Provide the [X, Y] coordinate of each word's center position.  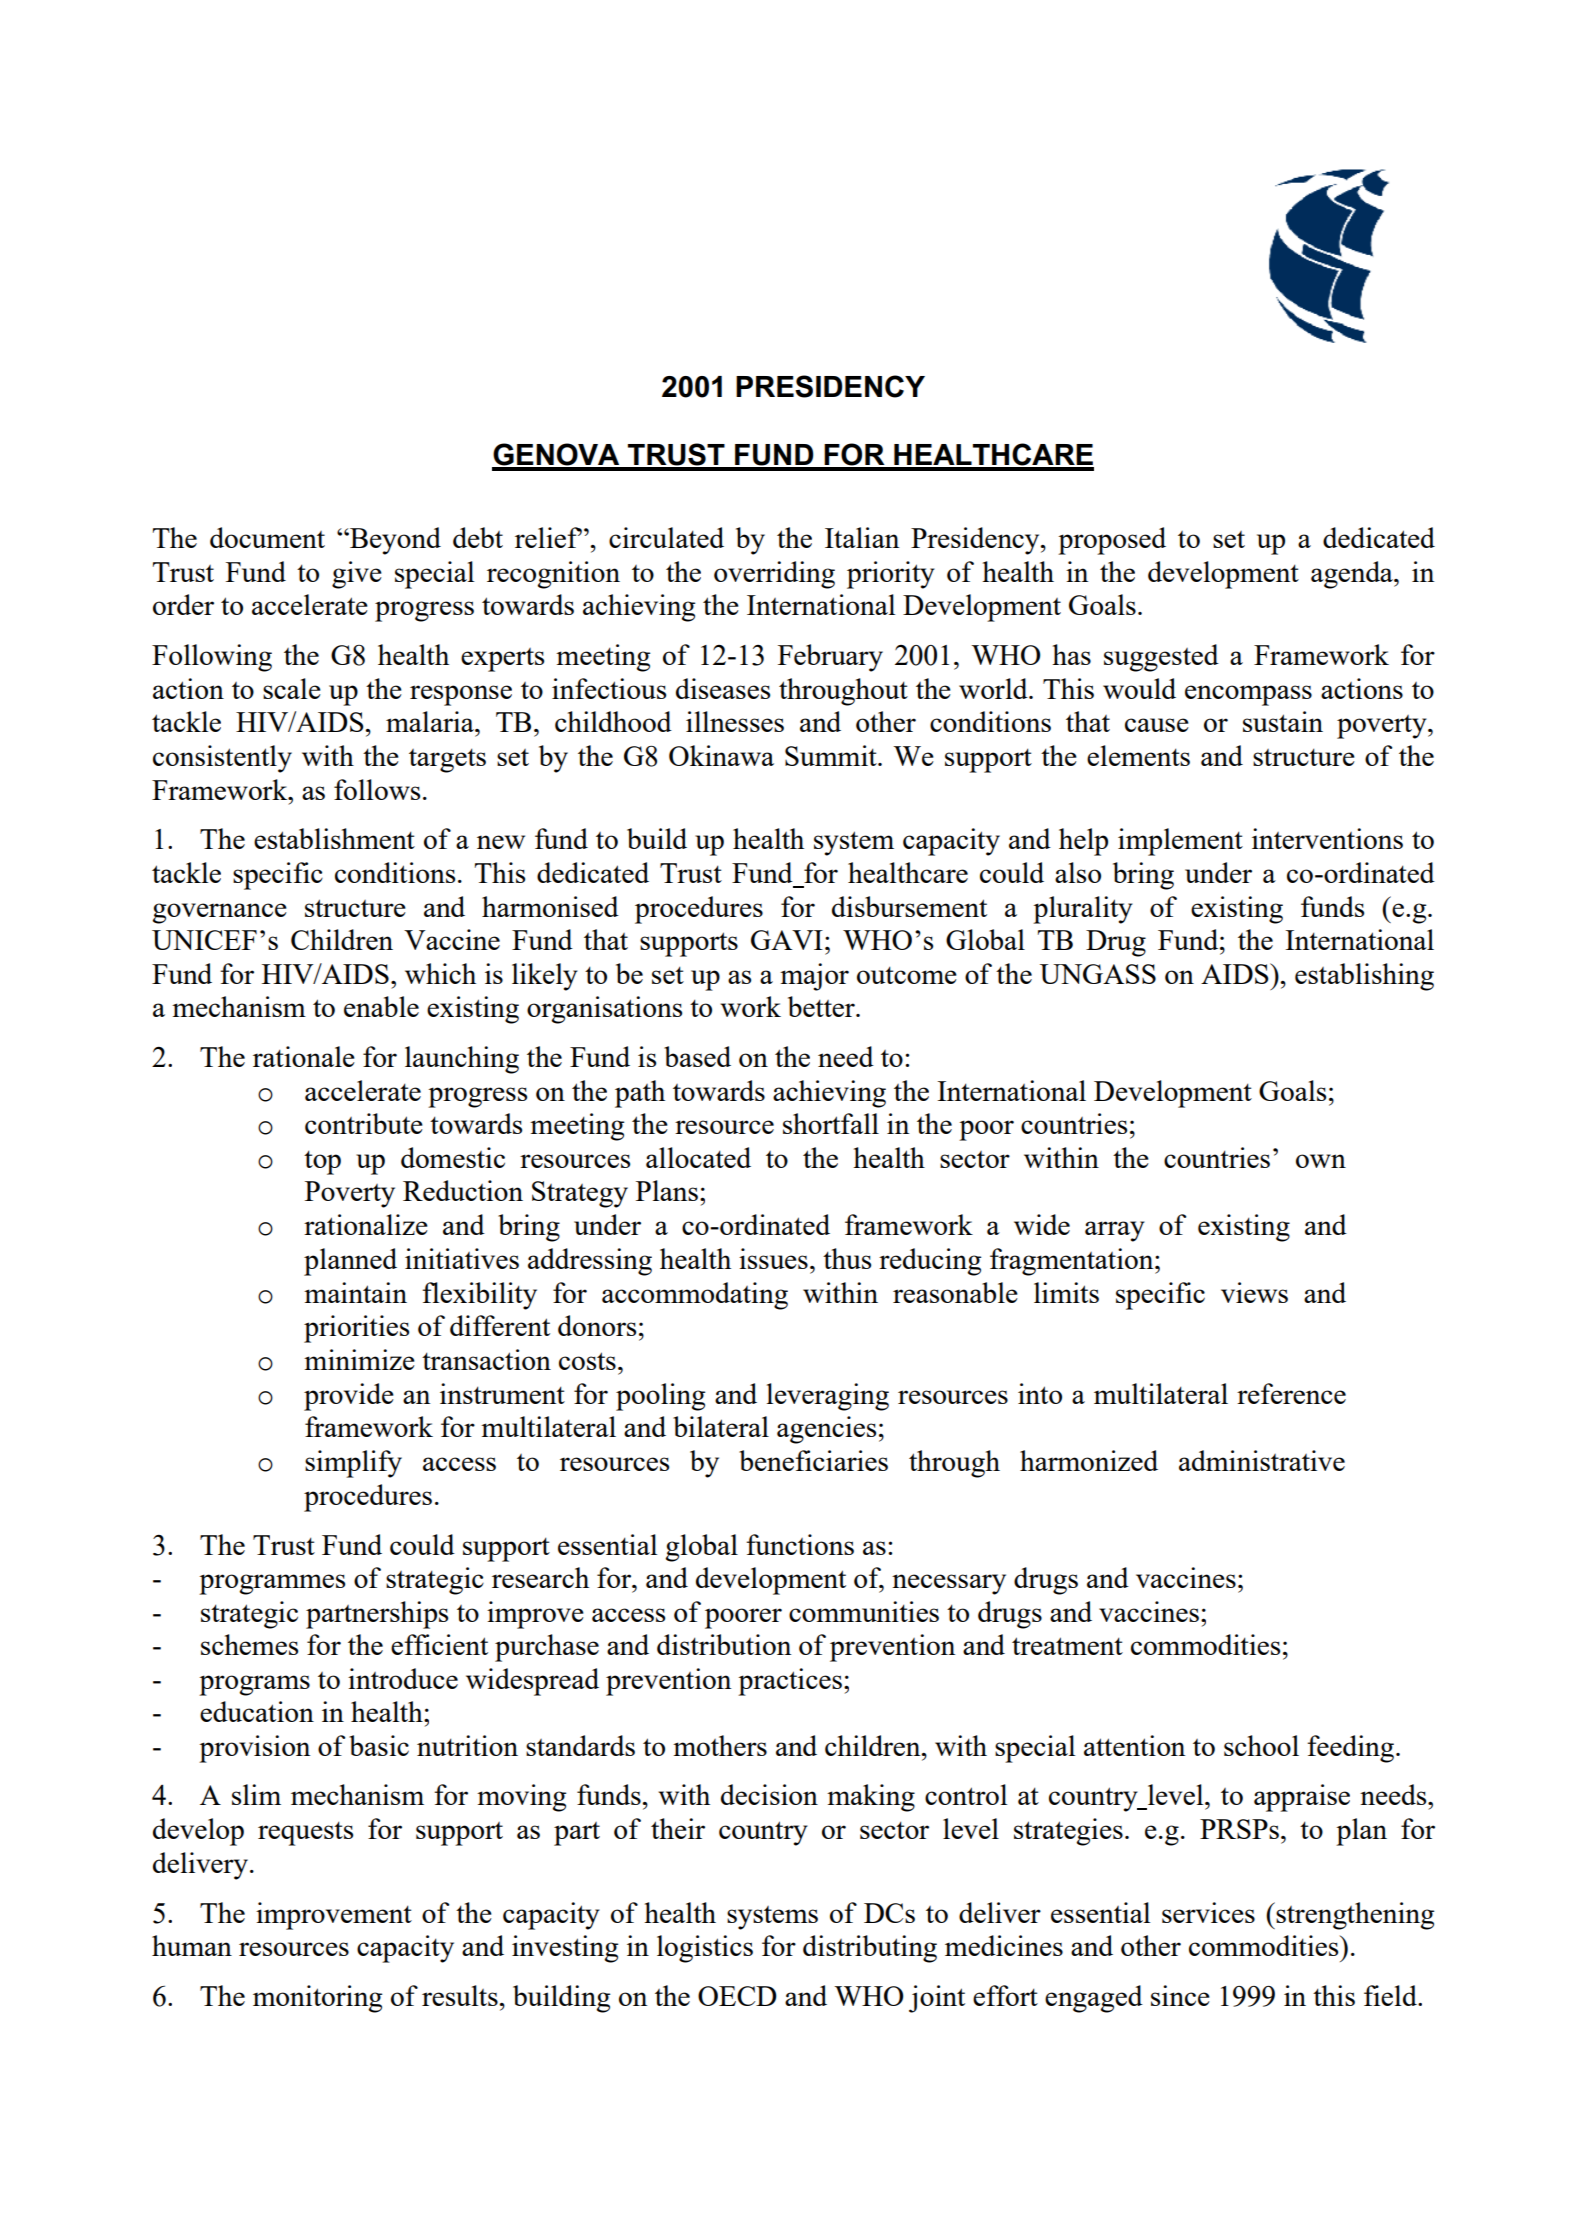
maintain [355, 1292]
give [357, 575]
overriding [774, 575]
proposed [1112, 541]
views [1254, 1292]
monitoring [317, 1999]
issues [773, 1258]
